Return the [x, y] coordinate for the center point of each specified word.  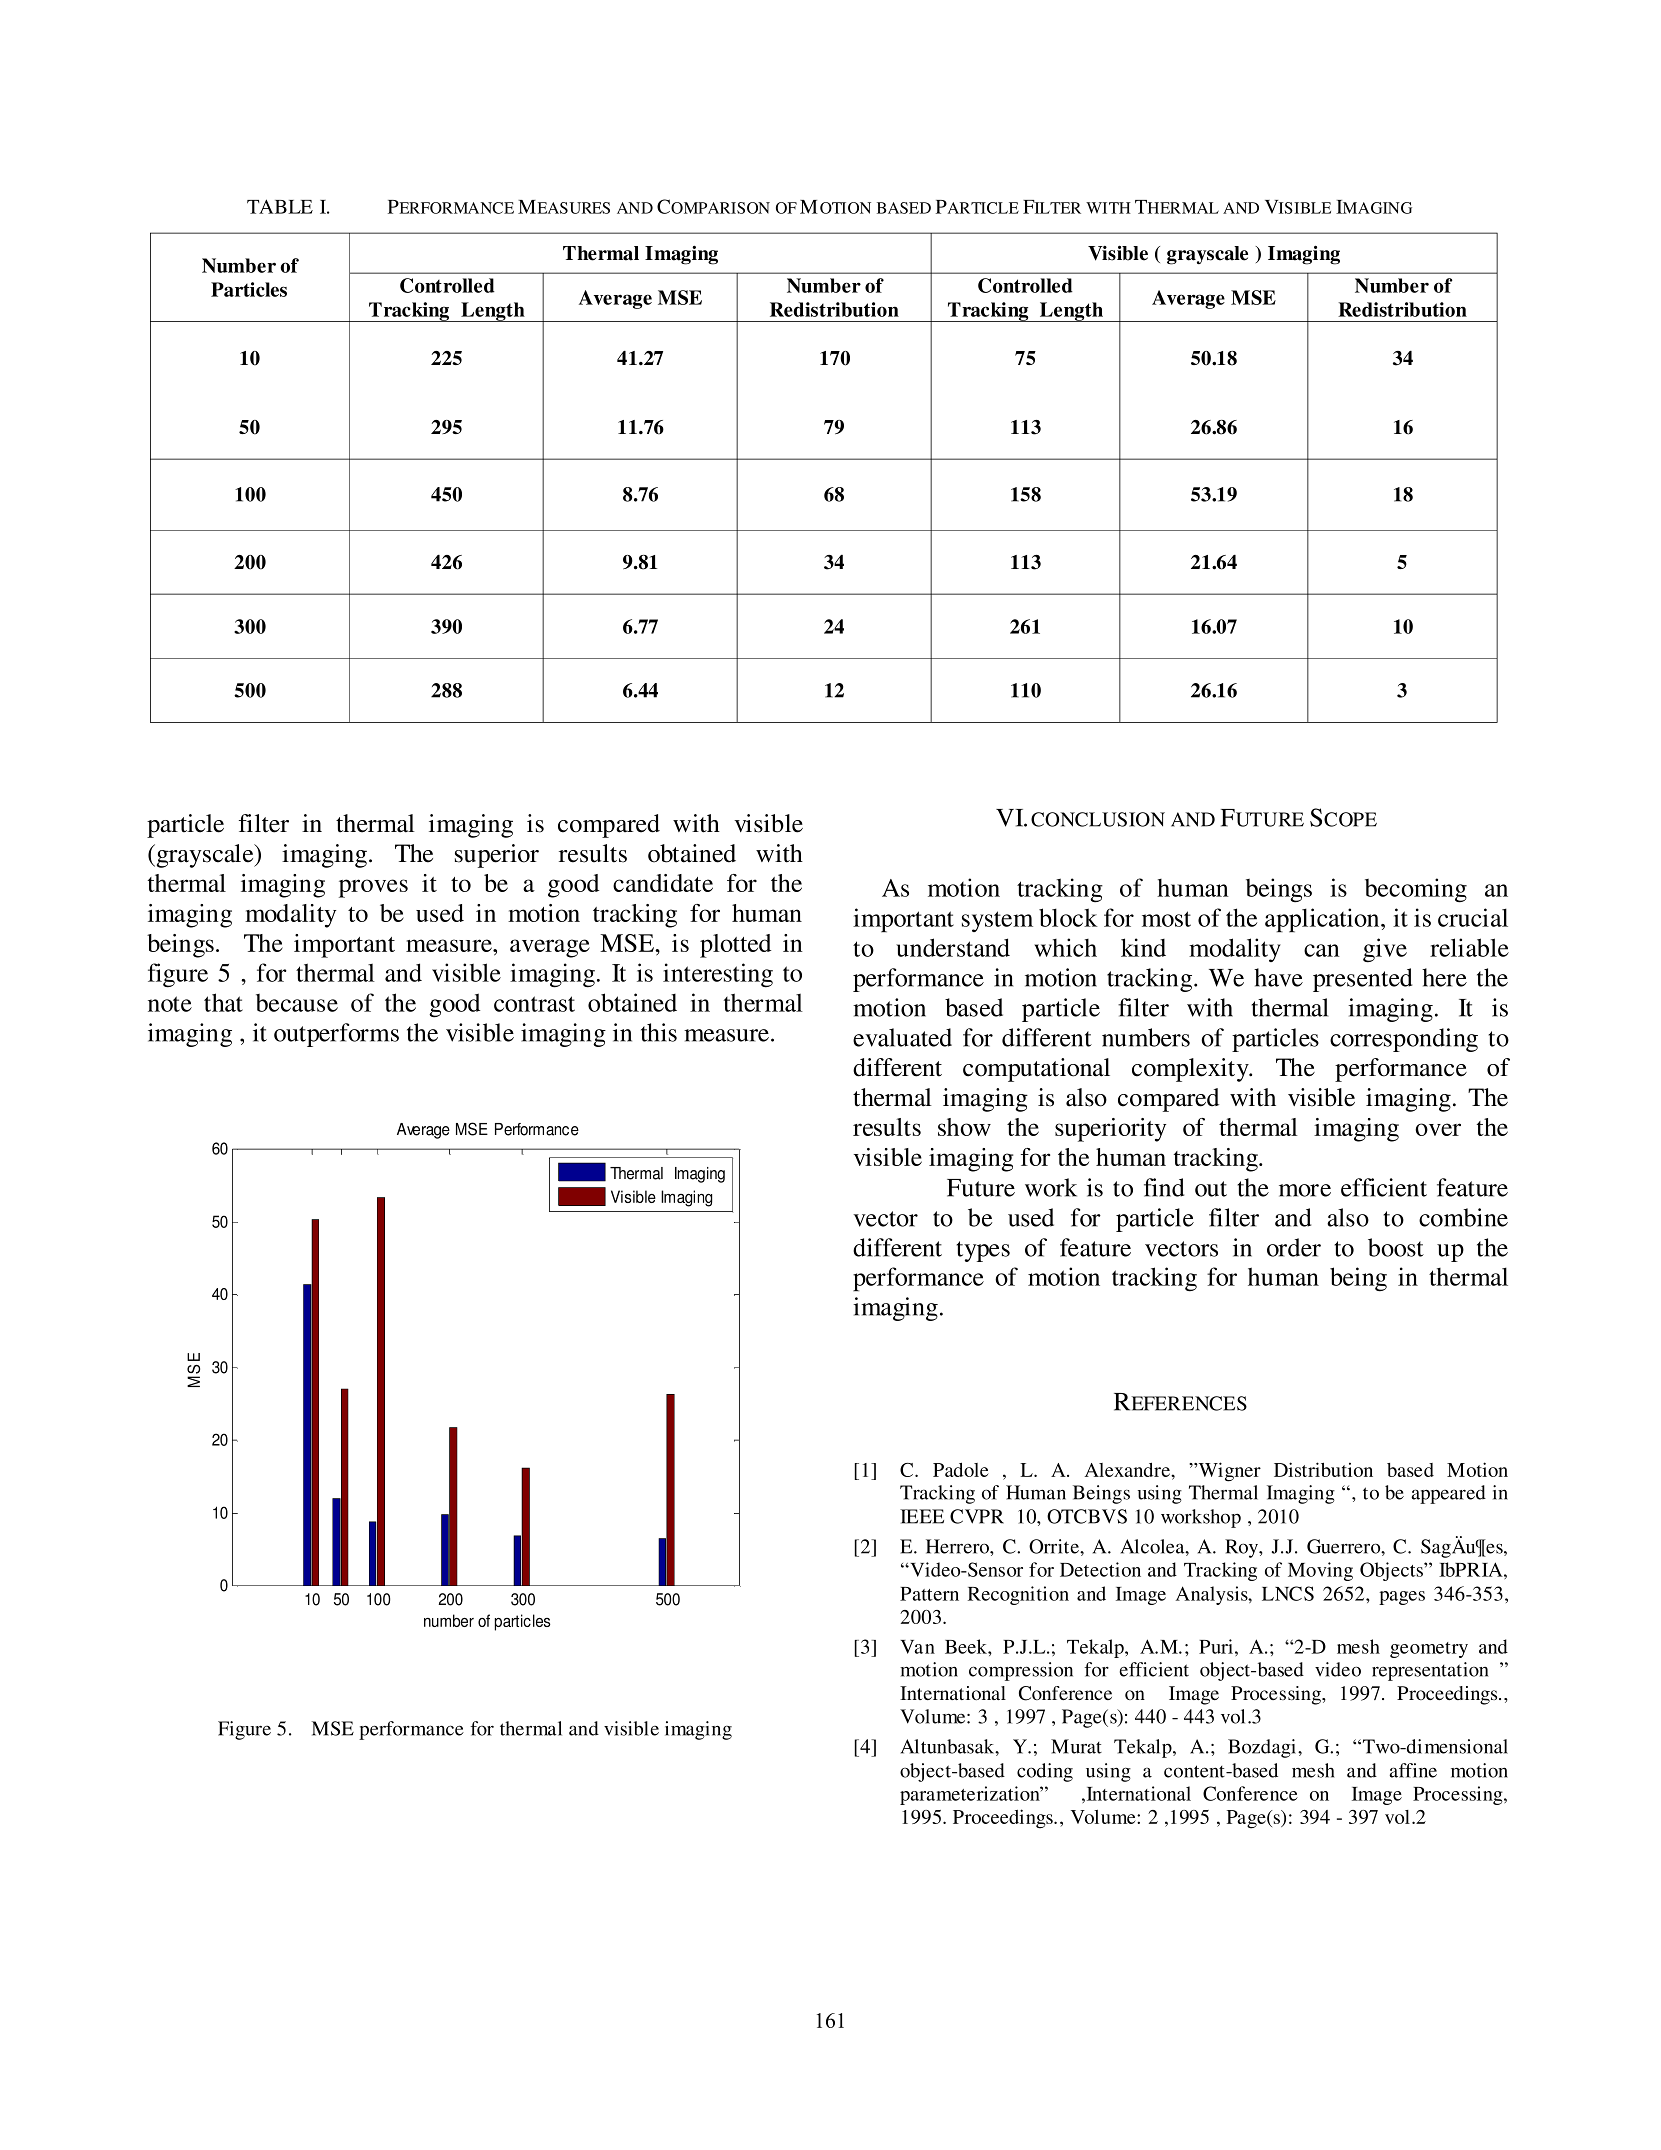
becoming [1416, 890]
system [997, 921]
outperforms [336, 1035]
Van [917, 1647]
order [1294, 1247]
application [1323, 920]
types [983, 1251]
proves [373, 888]
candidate [663, 883]
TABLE [280, 206]
